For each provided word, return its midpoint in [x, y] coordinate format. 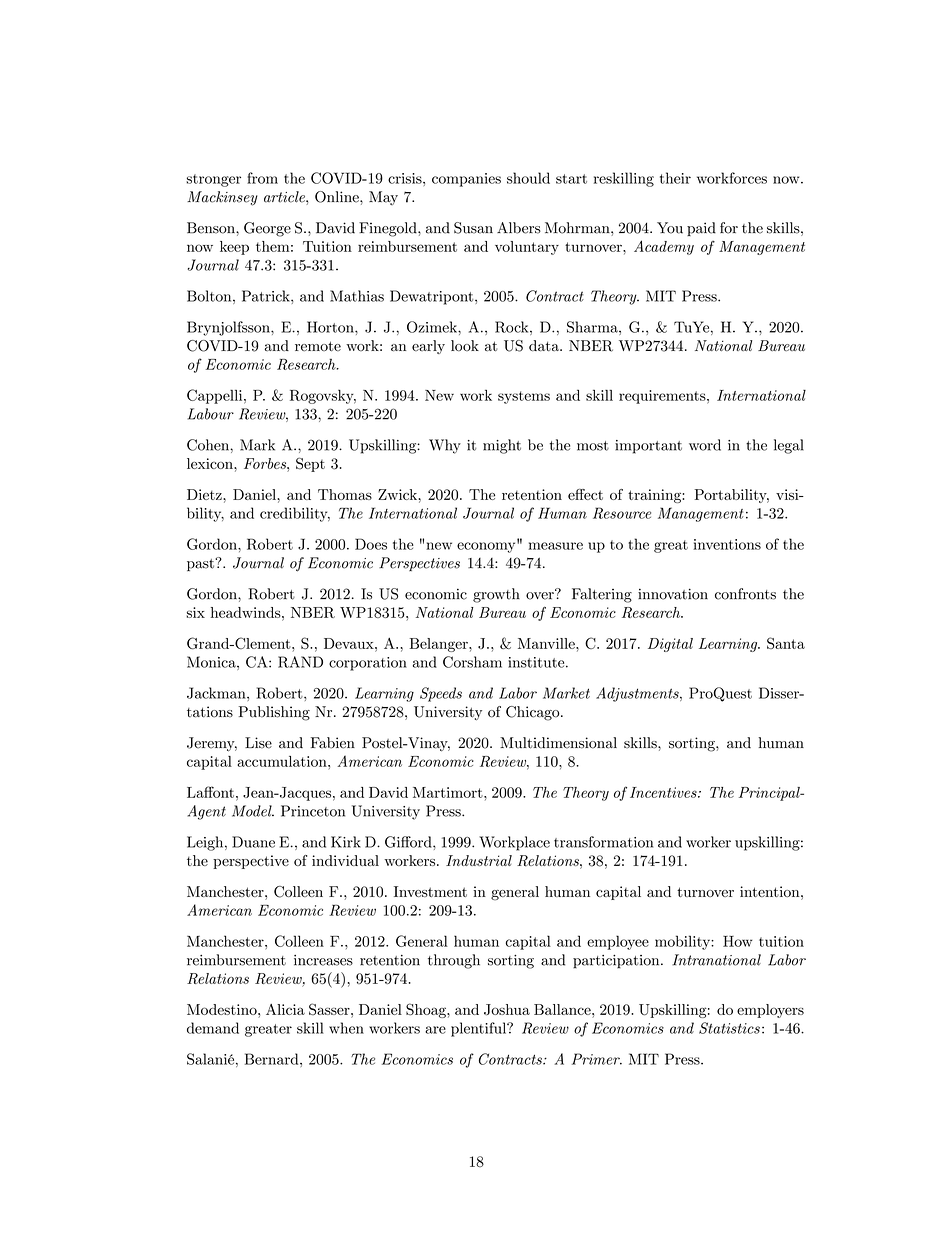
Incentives [664, 792]
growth [496, 595]
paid [701, 229]
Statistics [729, 1028]
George [267, 229]
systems [524, 397]
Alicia [285, 1009]
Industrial [479, 860]
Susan [473, 228]
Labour [211, 414]
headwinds [247, 612]
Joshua [507, 1009]
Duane [253, 842]
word [705, 445]
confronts [745, 594]
